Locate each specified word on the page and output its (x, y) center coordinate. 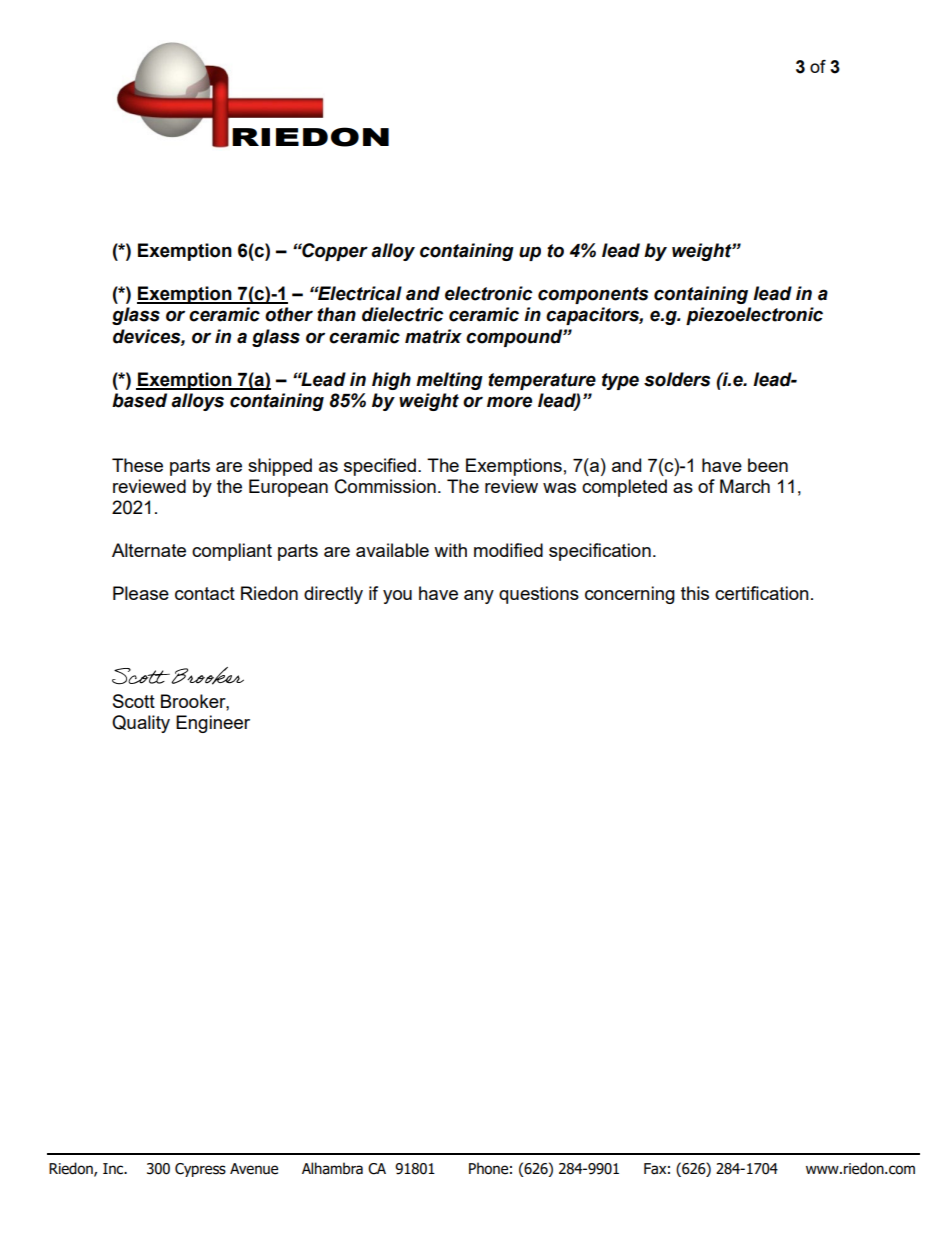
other (289, 314)
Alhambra (332, 1168)
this (695, 593)
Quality (141, 724)
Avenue (254, 1169)
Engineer (213, 724)
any (479, 597)
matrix (433, 336)
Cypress (200, 1170)
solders (677, 379)
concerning (630, 595)
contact (205, 593)
